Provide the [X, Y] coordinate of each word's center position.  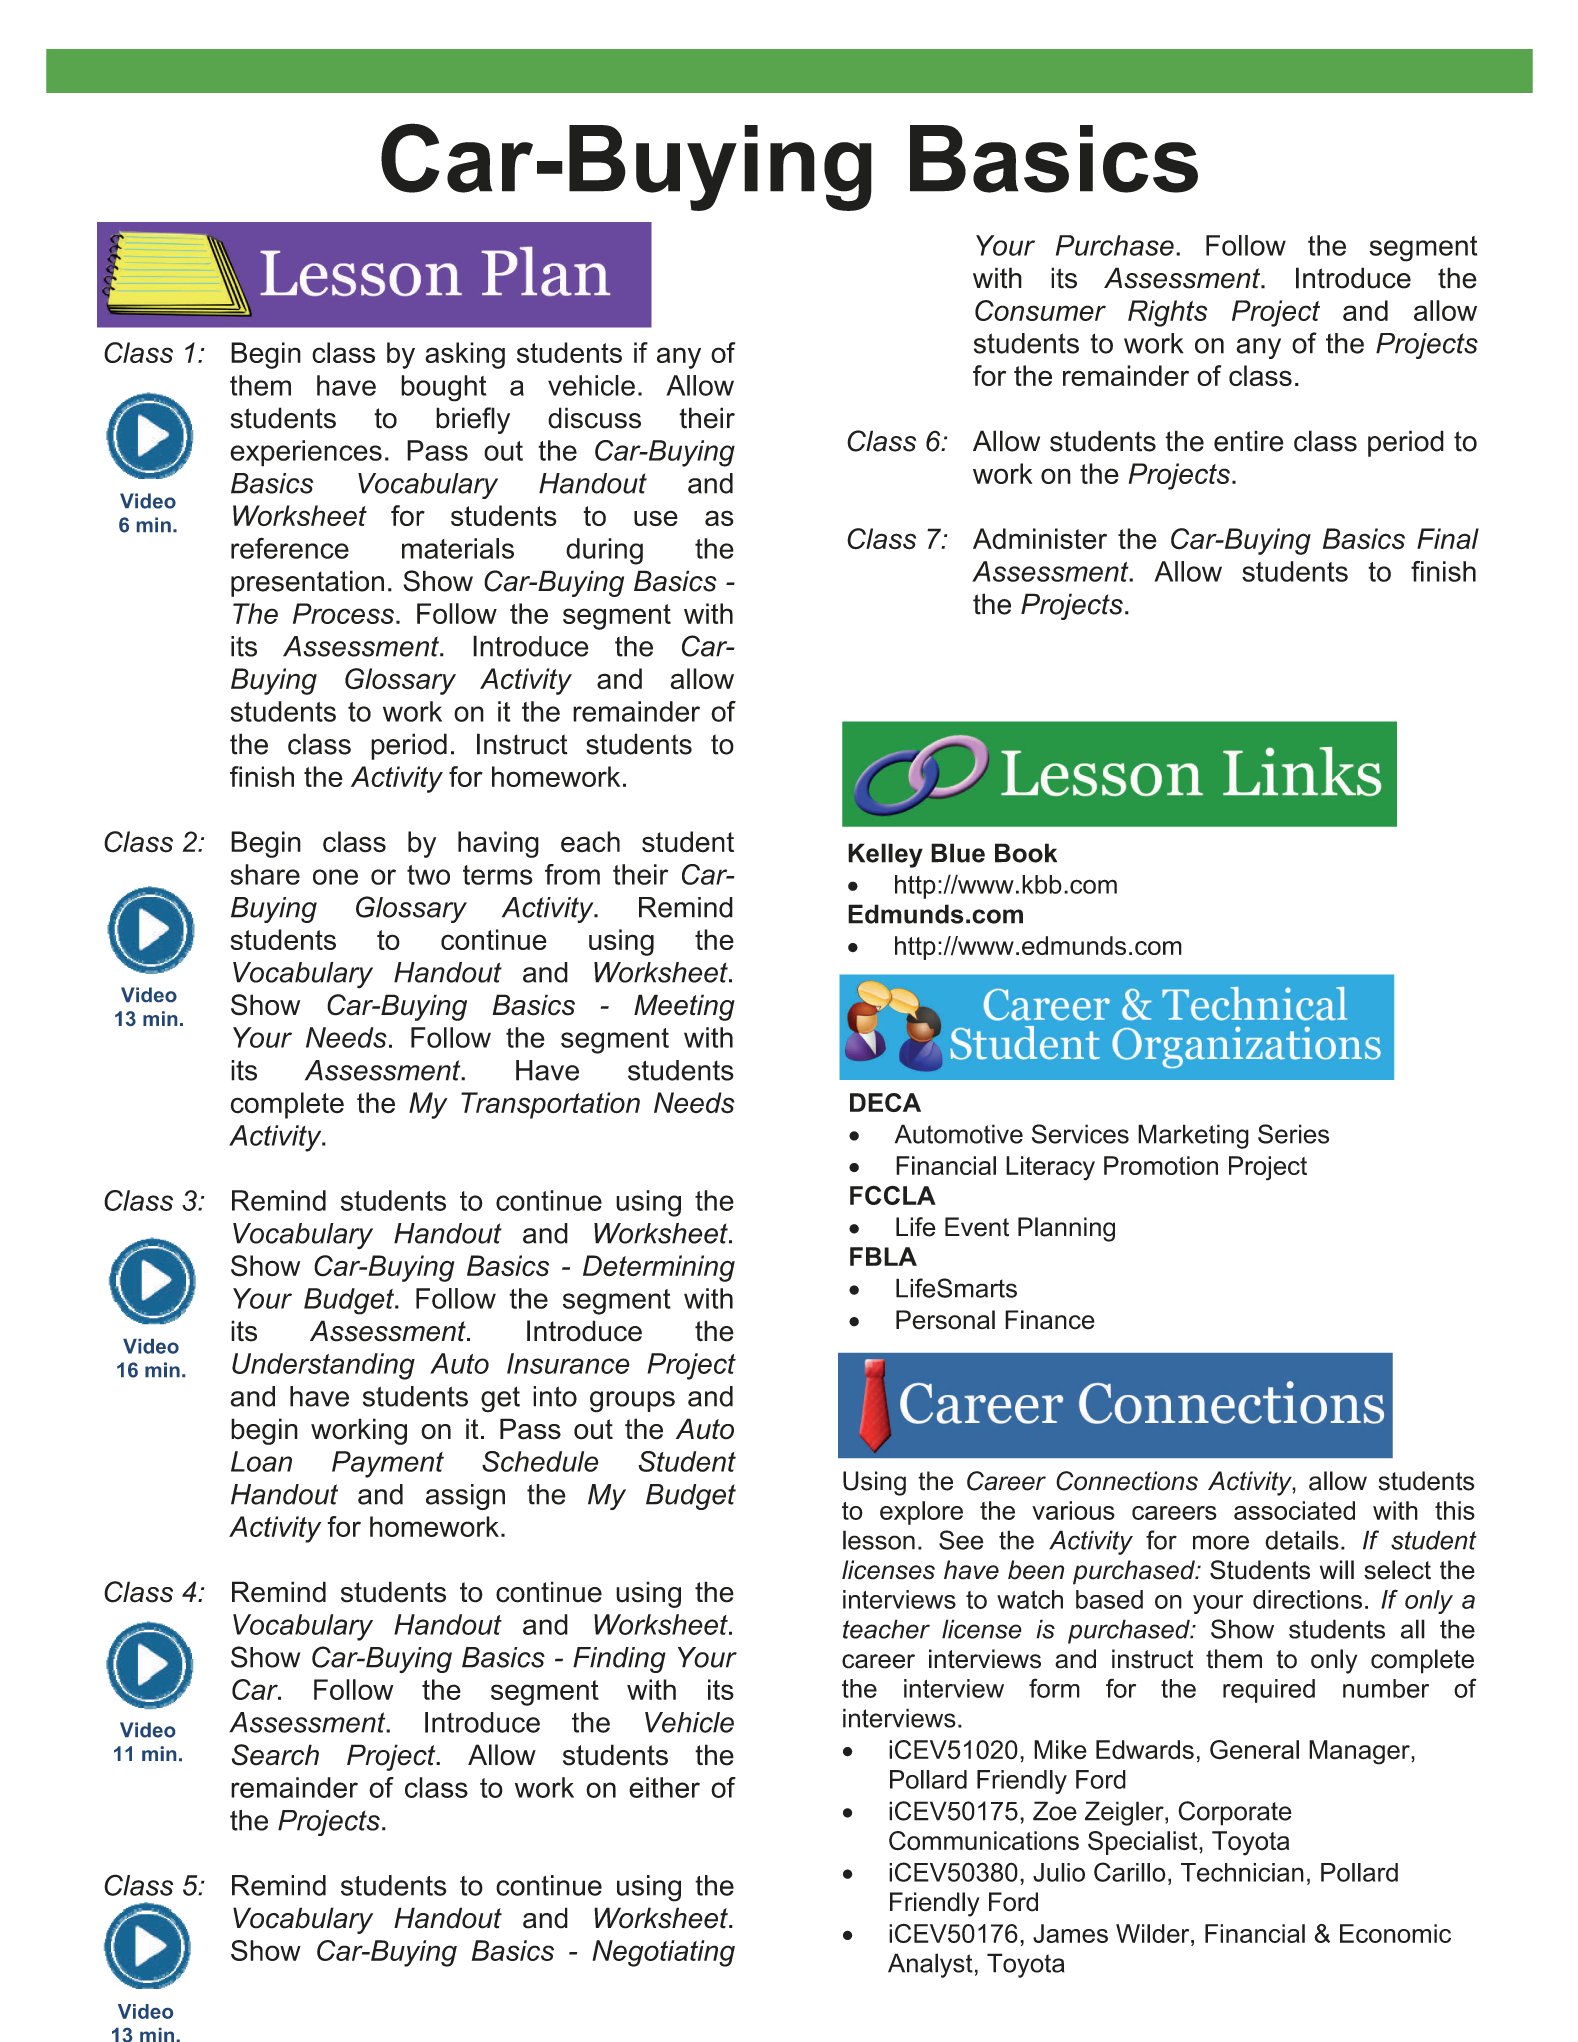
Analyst [930, 1965]
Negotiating [663, 1953]
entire [1249, 441]
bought [443, 388]
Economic [1395, 1933]
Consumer [1040, 310]
